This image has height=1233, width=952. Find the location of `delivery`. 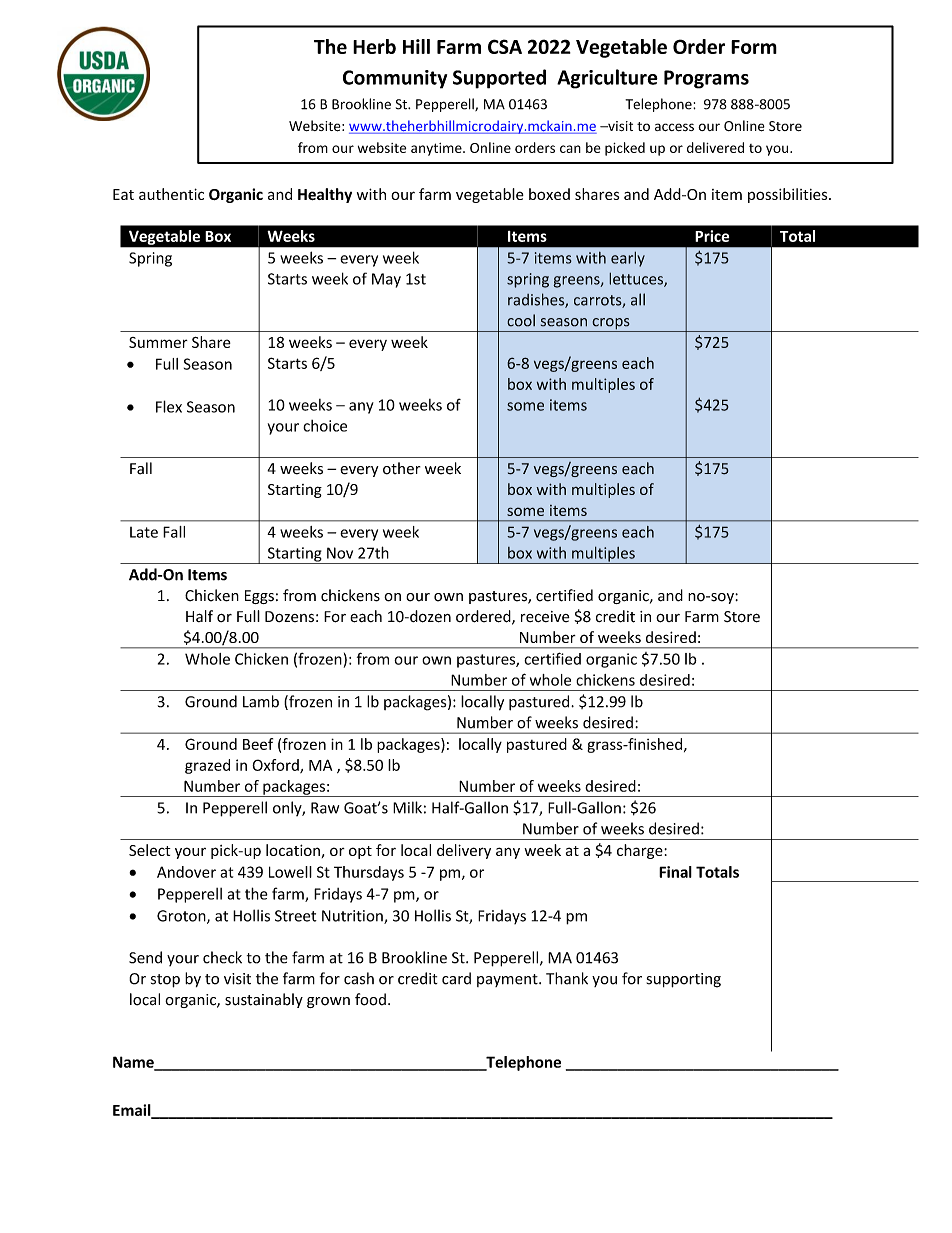

delivery is located at coordinates (464, 851).
